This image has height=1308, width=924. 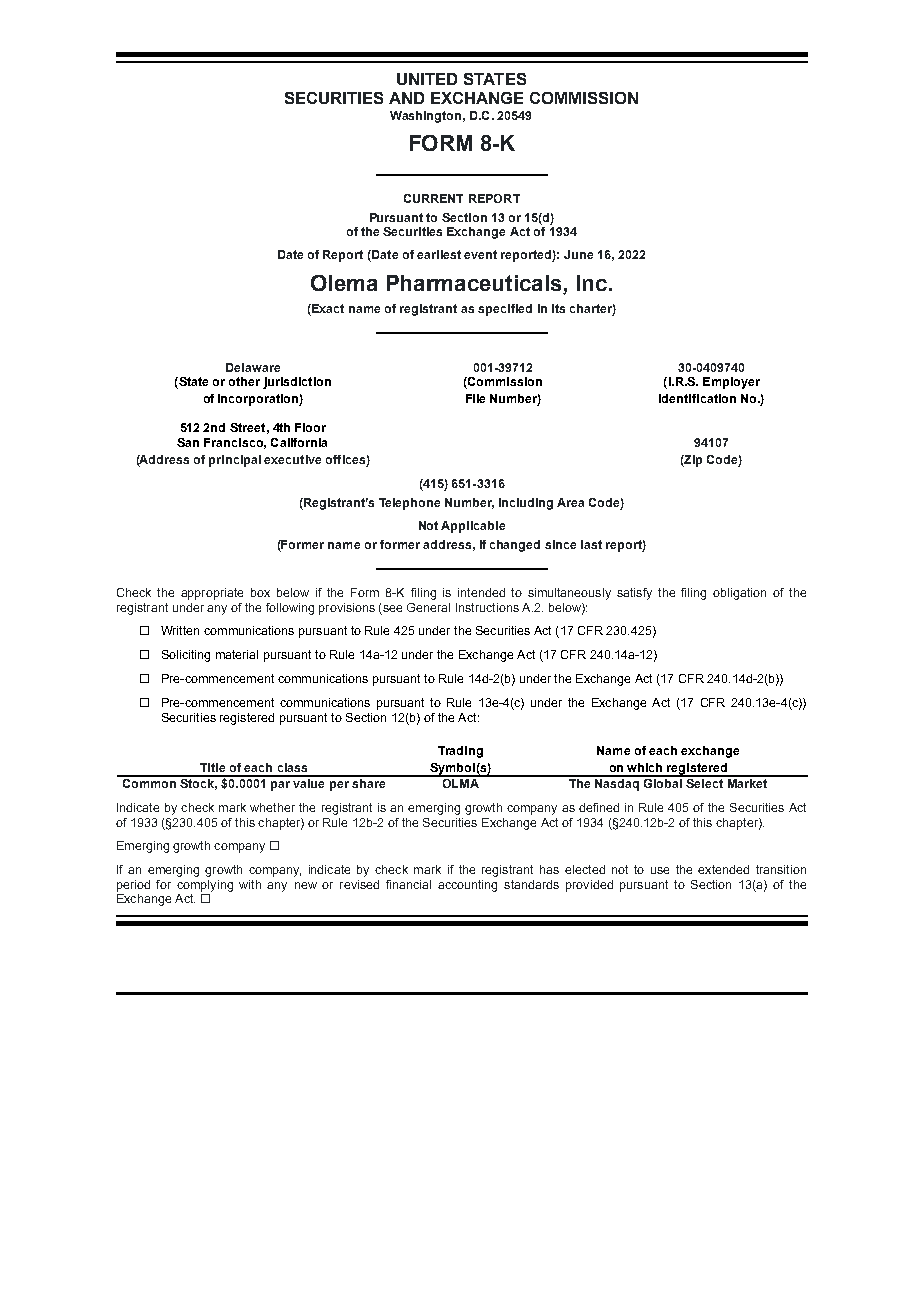 What do you see at coordinates (731, 383) in the image?
I see `Employer` at bounding box center [731, 383].
